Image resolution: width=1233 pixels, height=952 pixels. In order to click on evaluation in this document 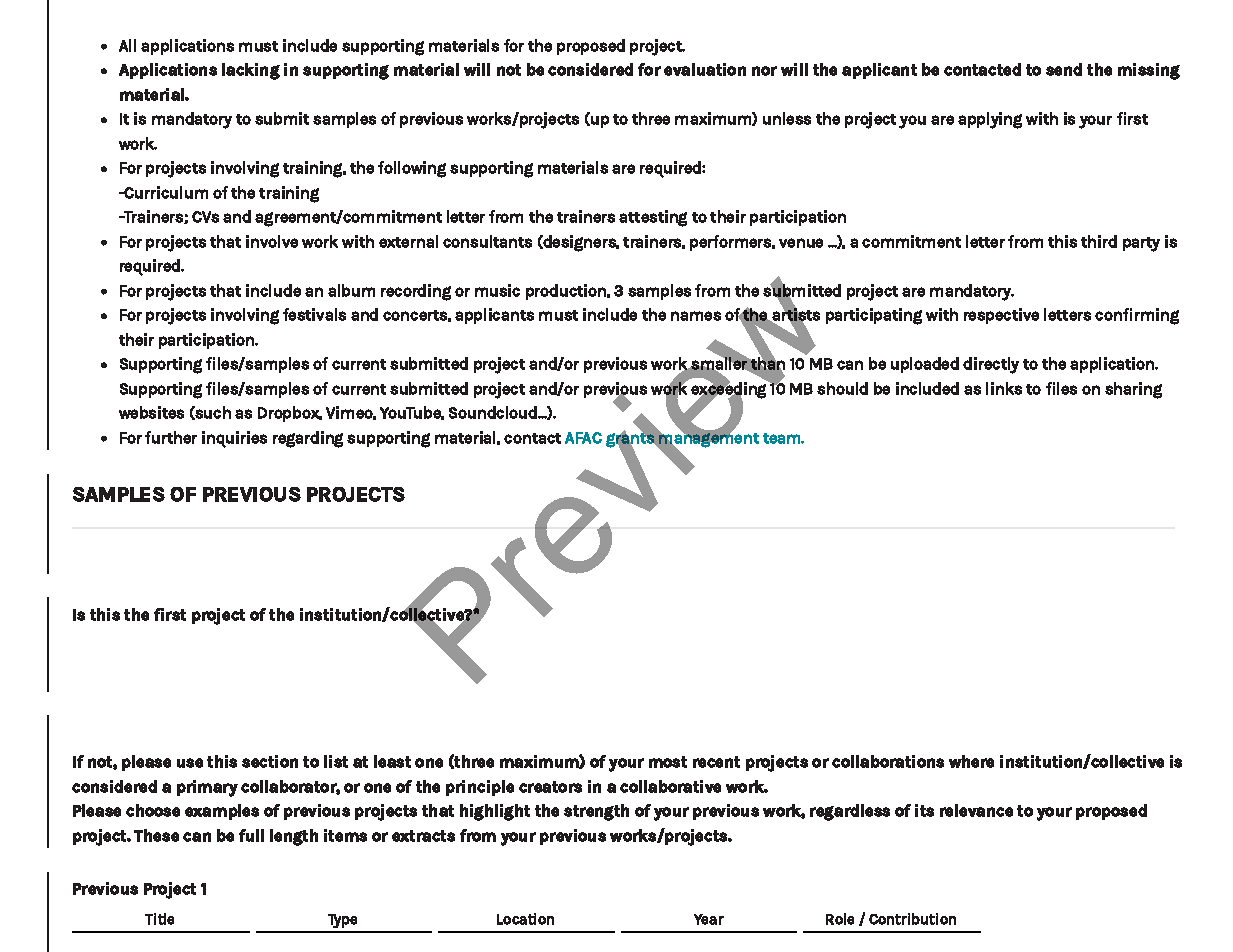, I will do `click(705, 69)`.
